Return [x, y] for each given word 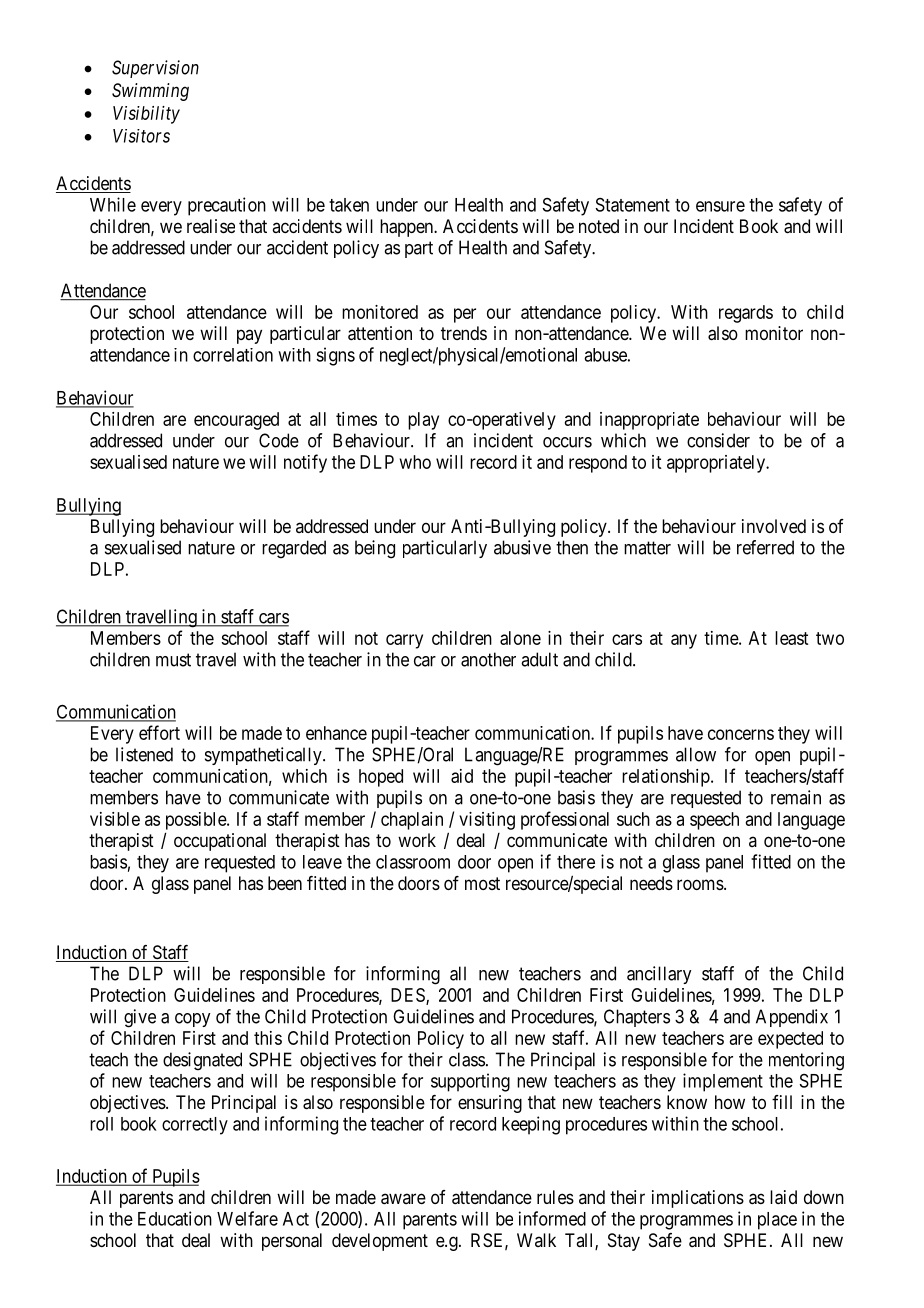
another [488, 659]
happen [407, 228]
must [173, 660]
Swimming [150, 92]
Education [175, 1218]
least [791, 638]
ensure [720, 206]
